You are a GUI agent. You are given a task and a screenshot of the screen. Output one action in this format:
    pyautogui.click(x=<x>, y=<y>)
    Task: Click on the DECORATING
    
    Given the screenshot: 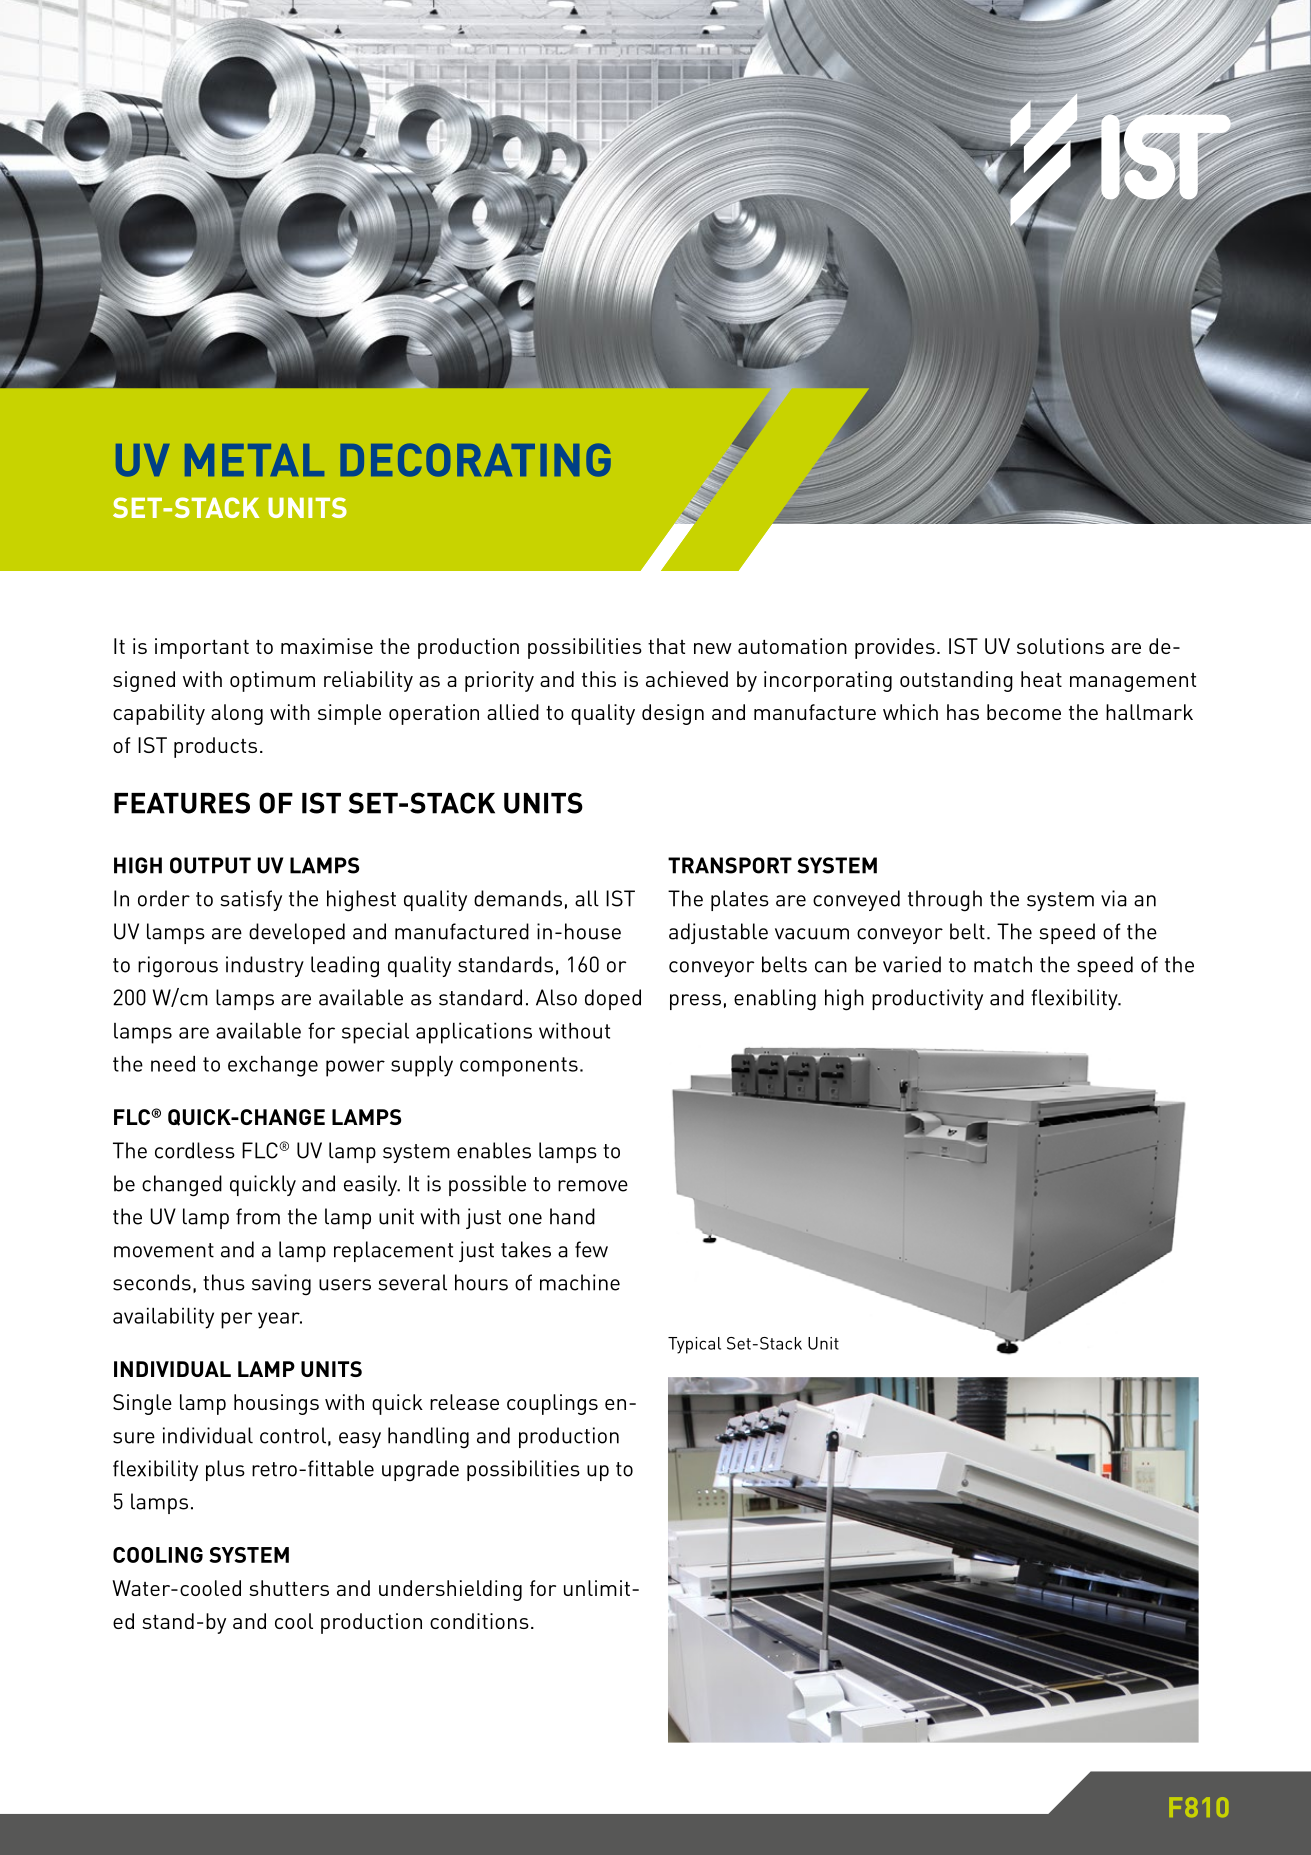 What is the action you would take?
    pyautogui.click(x=476, y=460)
